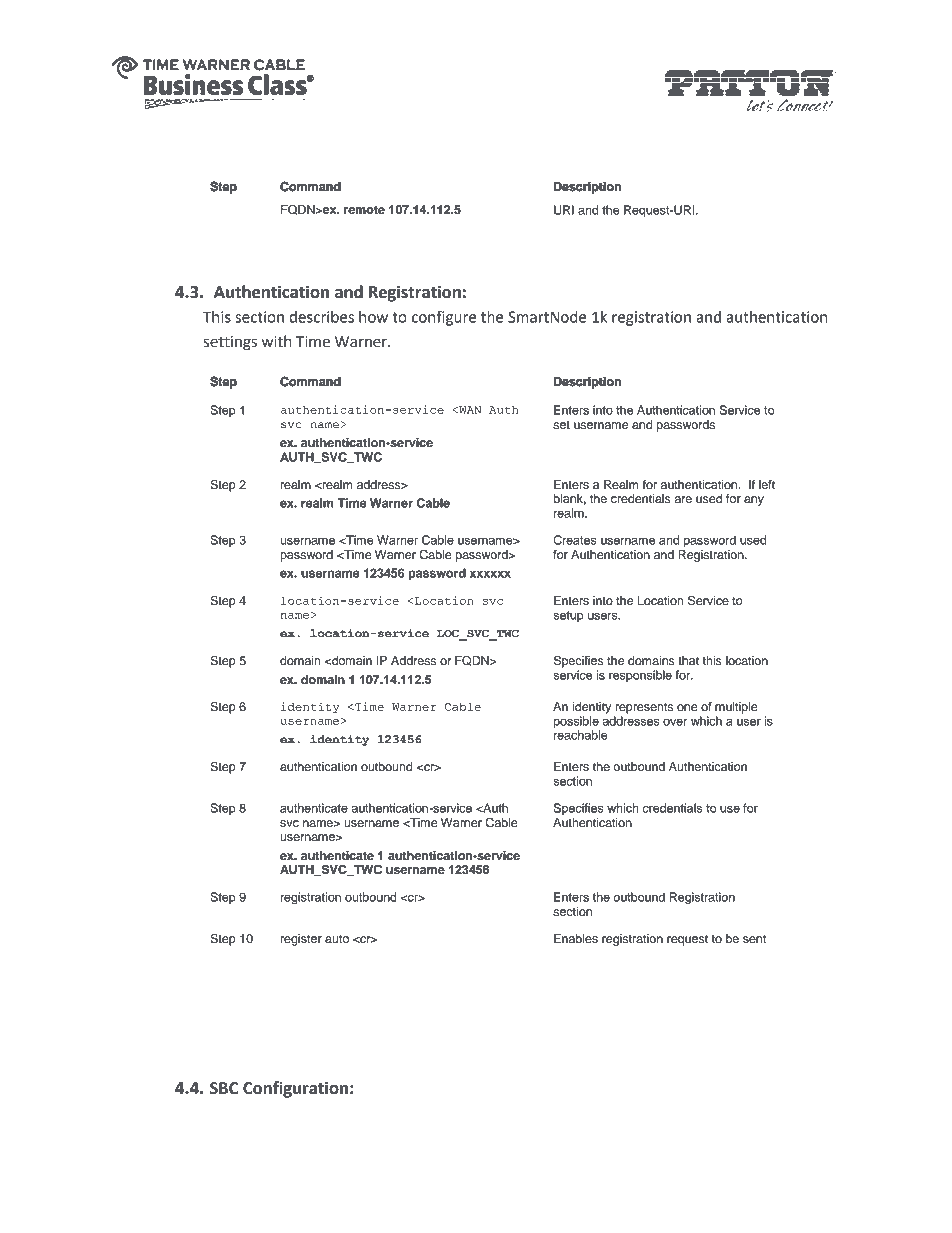 The width and height of the screenshot is (952, 1233). I want to click on setup, so click(568, 616).
